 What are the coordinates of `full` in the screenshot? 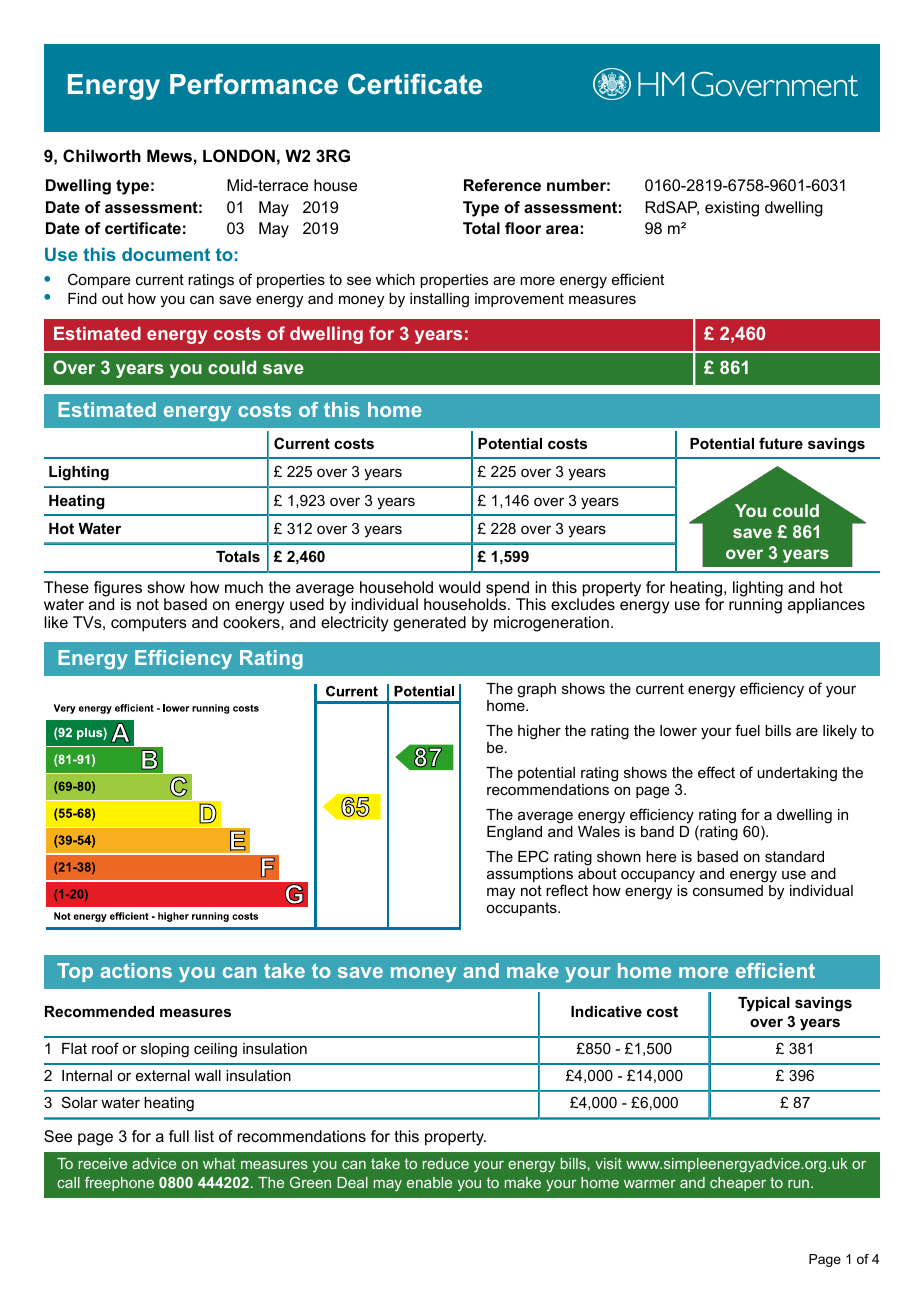 It's located at (179, 1136).
